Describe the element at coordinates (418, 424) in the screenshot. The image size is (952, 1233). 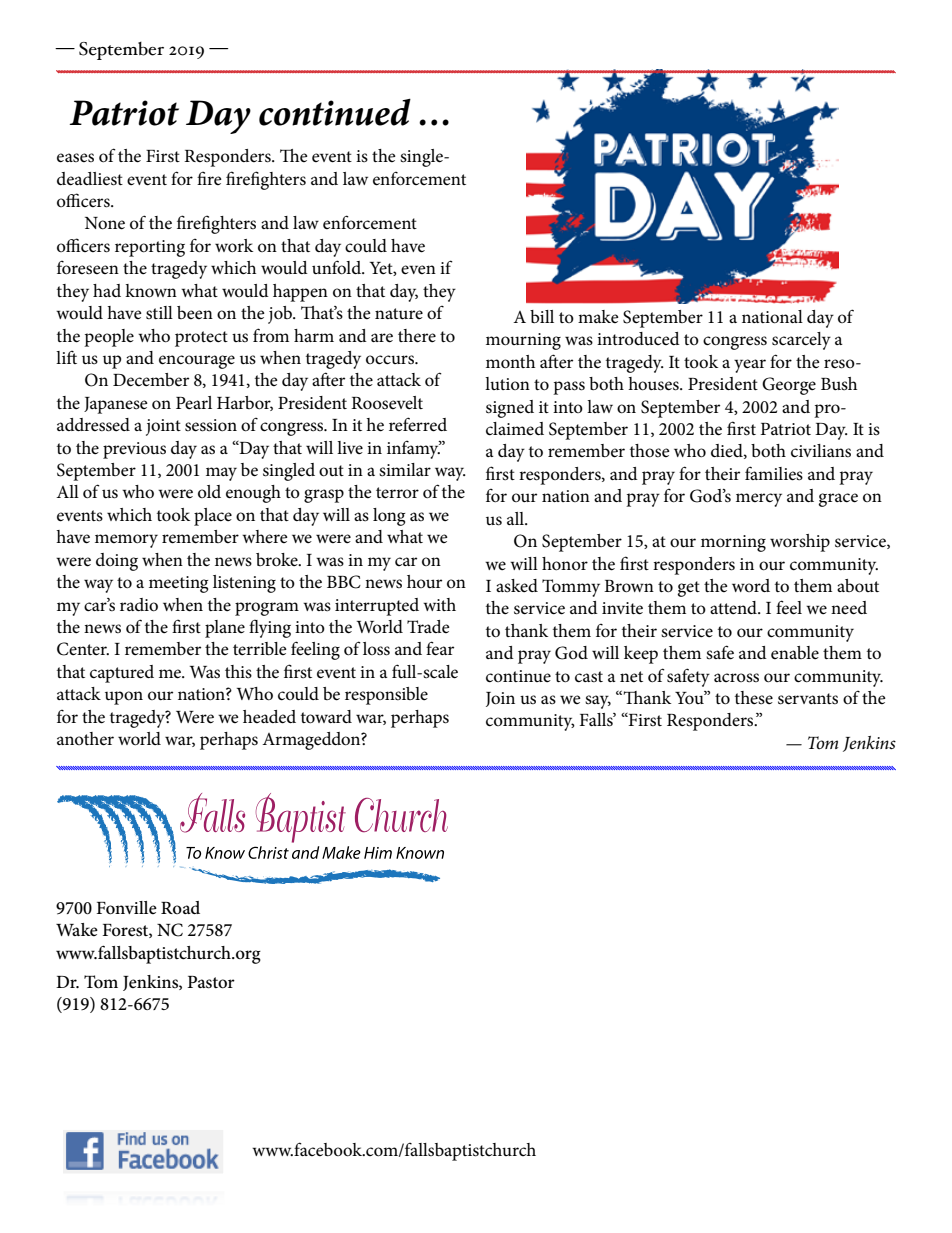
I see `referred` at that location.
